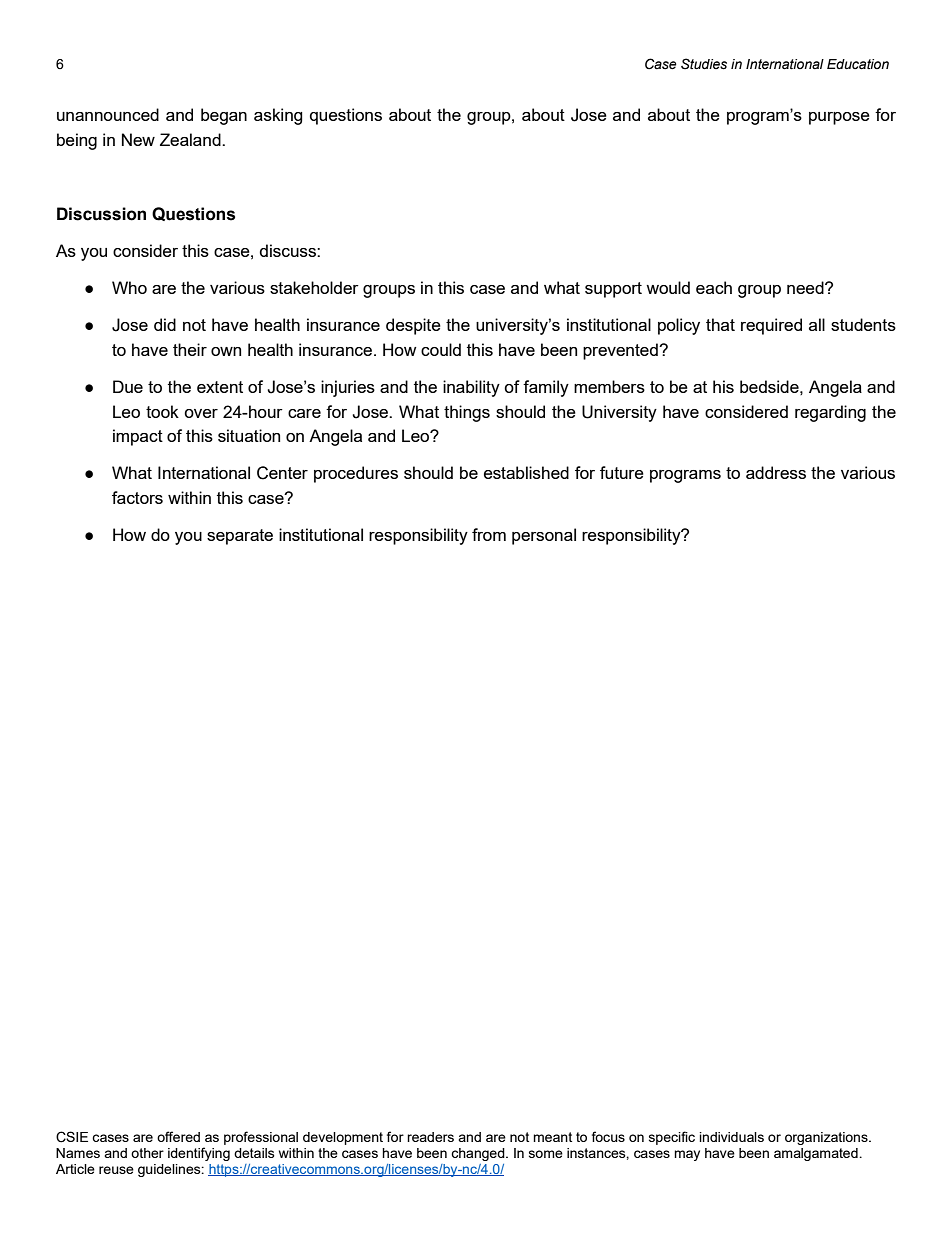  Describe the element at coordinates (240, 537) in the page. I see `separate` at that location.
